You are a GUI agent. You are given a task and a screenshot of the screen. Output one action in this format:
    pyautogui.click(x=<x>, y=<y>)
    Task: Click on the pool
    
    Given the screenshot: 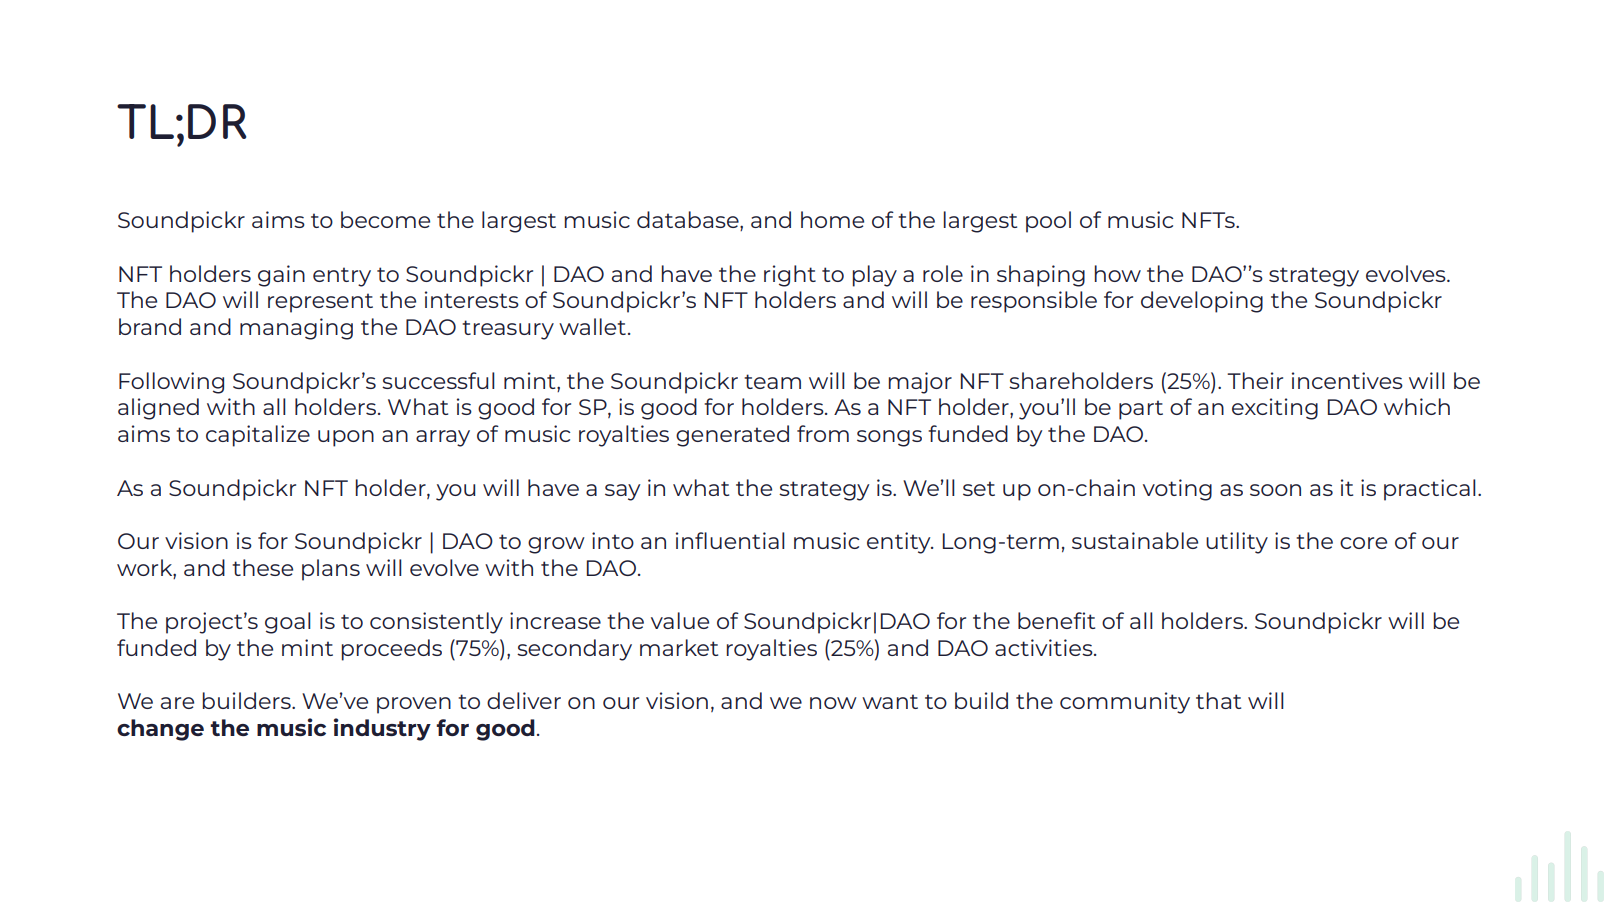 What is the action you would take?
    pyautogui.click(x=1048, y=222)
